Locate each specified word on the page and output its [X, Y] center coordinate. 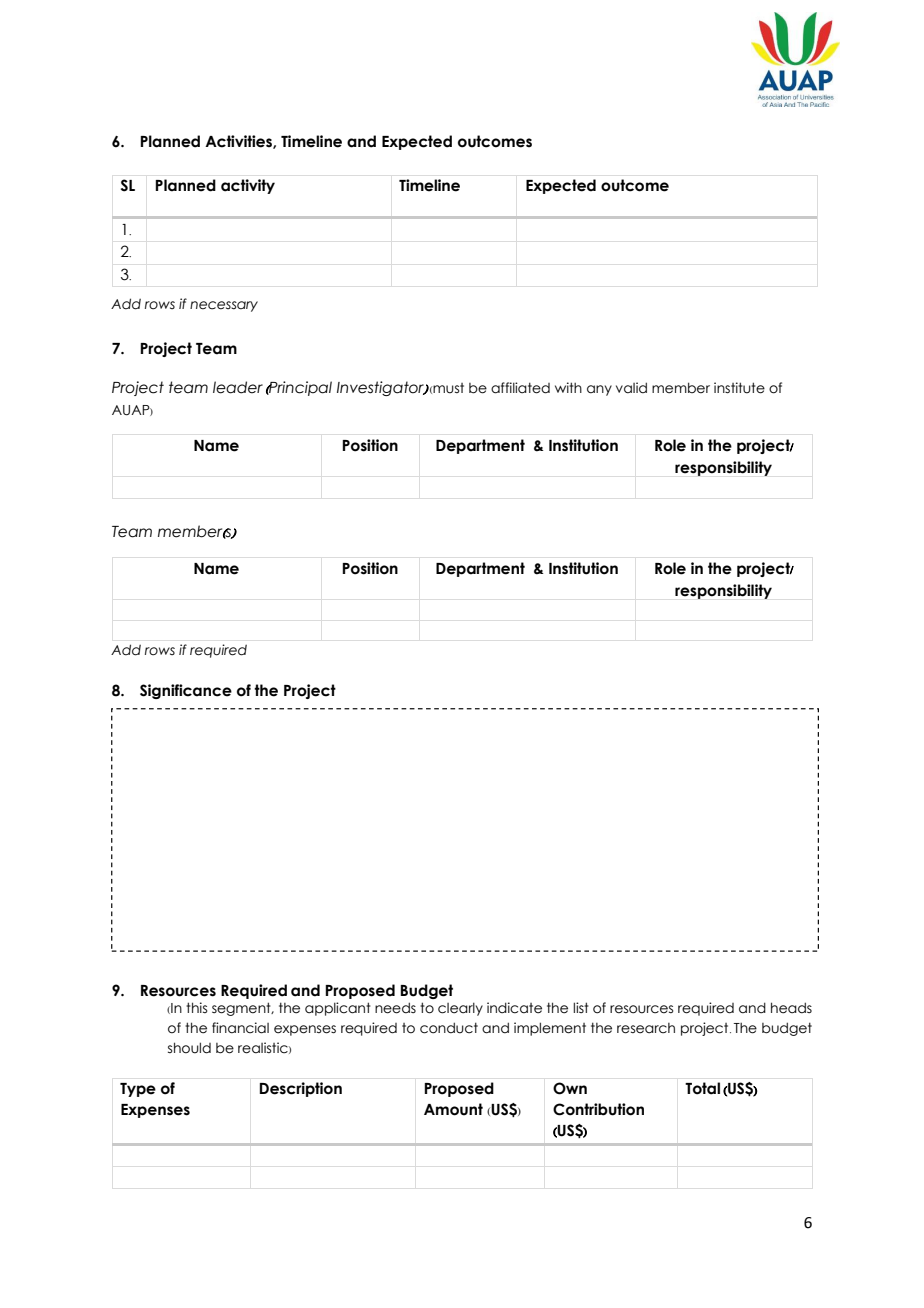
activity [248, 186]
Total [702, 1088]
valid [631, 388]
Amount [453, 1109]
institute [739, 388]
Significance [186, 691]
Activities [239, 142]
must [448, 388]
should [189, 1048]
